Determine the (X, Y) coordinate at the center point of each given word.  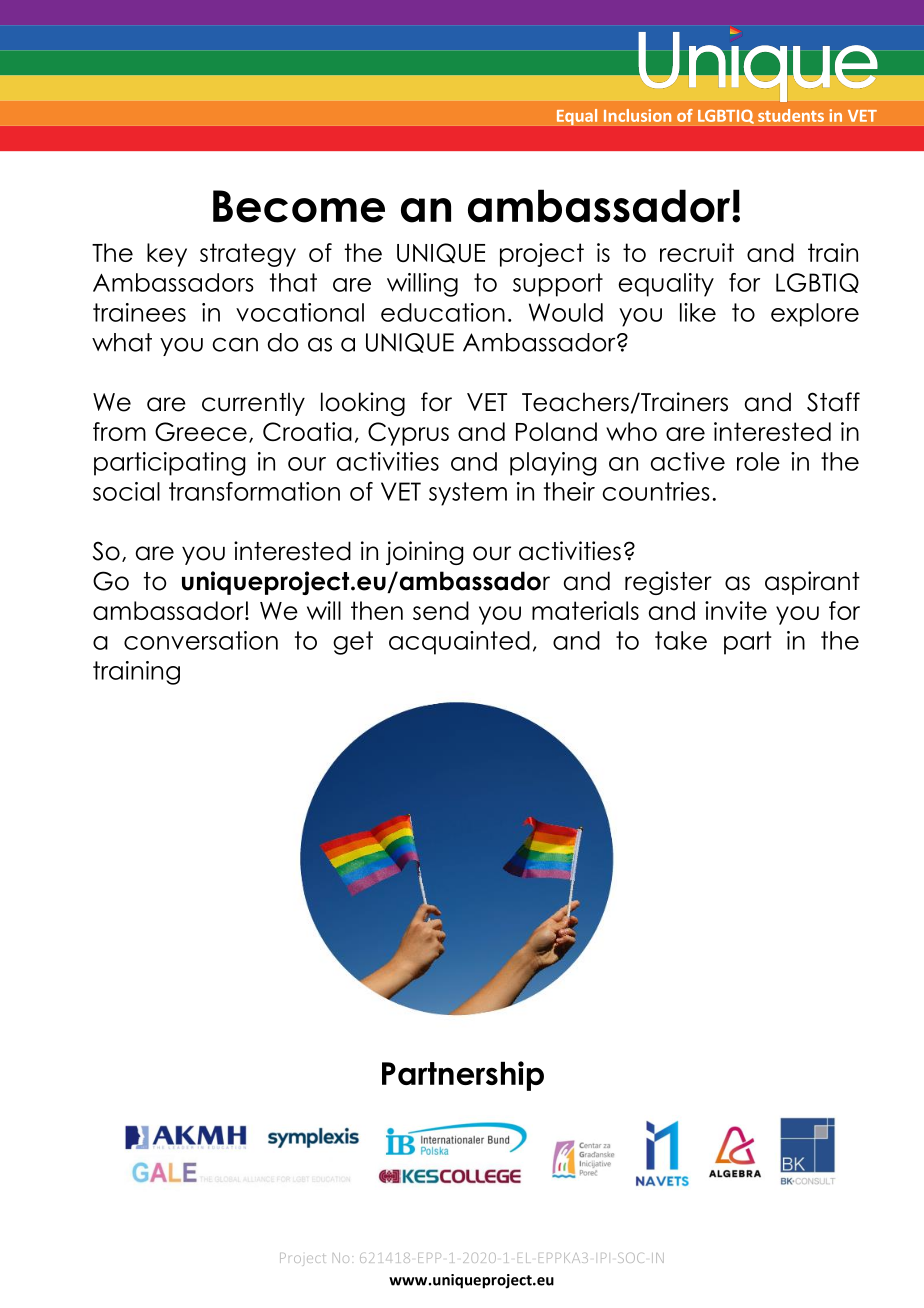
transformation (254, 491)
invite (736, 610)
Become (299, 206)
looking (363, 404)
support (558, 285)
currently (253, 404)
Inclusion (637, 115)
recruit (697, 252)
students (791, 115)
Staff (833, 402)
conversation (201, 640)
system (468, 494)
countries (656, 491)
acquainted (459, 643)
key (167, 255)
